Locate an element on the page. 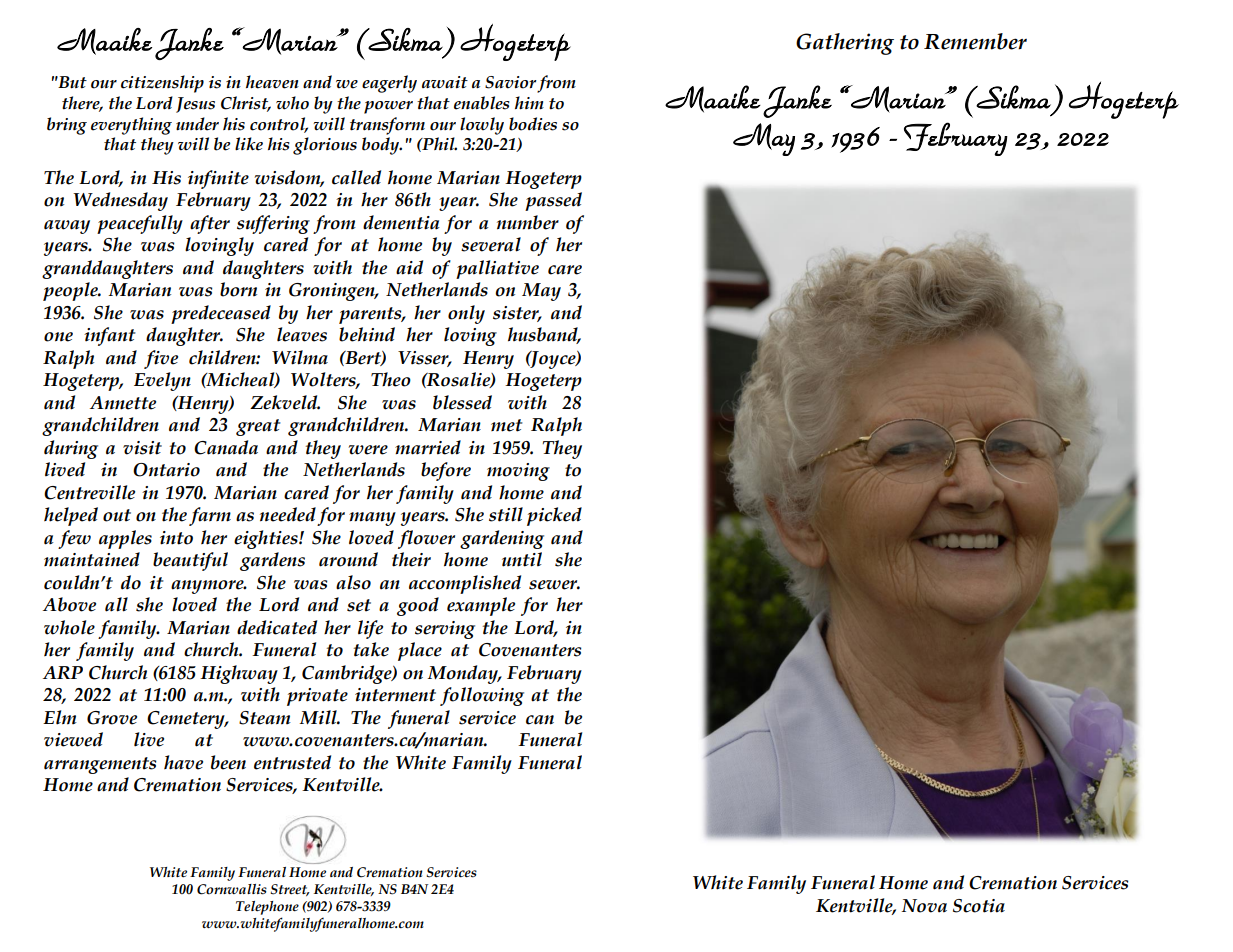 This image has width=1233, height=952. Street is located at coordinates (290, 890).
